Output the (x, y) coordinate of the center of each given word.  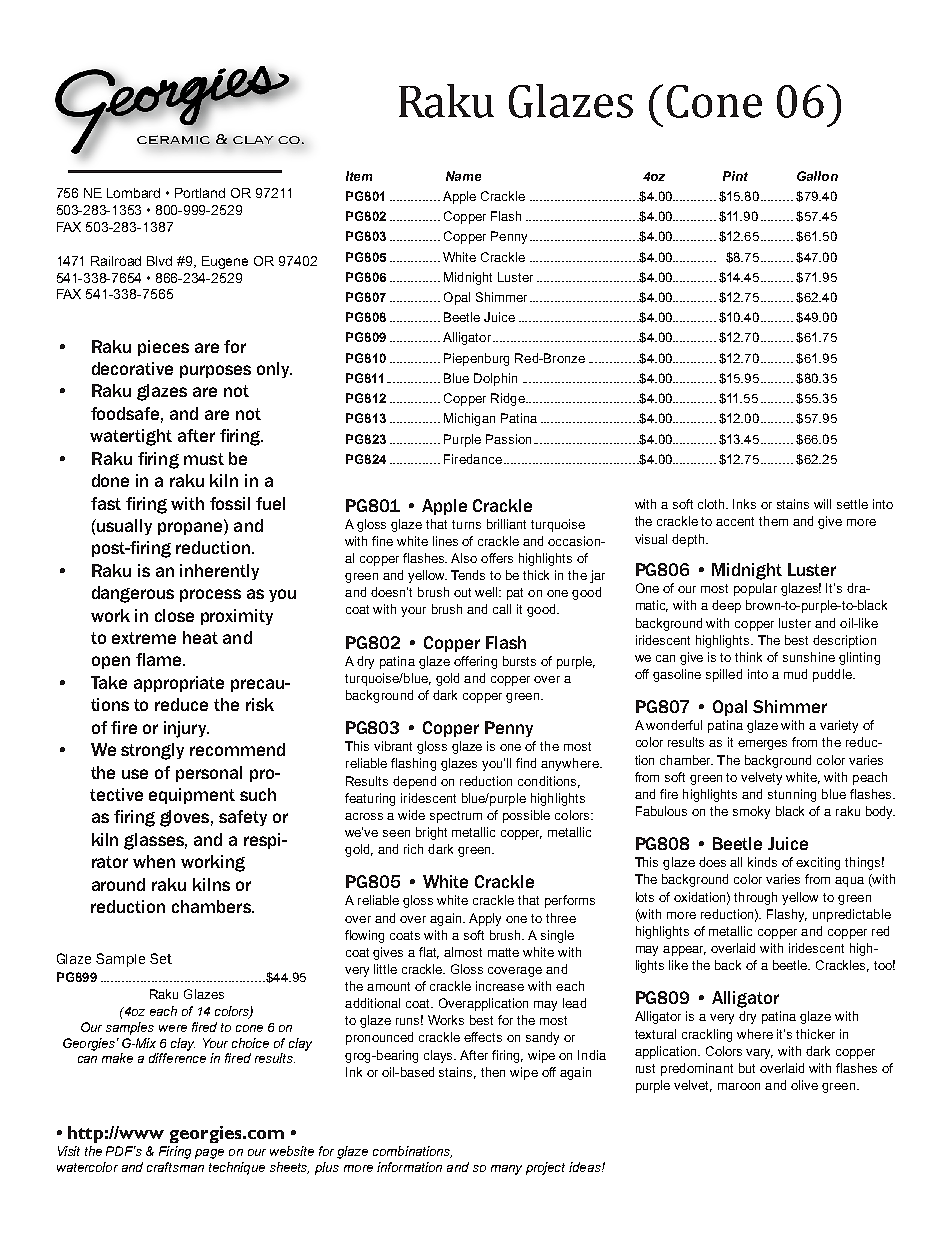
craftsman (175, 1167)
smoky (751, 812)
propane (191, 527)
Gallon (817, 176)
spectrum (456, 817)
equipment (192, 796)
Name (463, 176)
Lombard (133, 193)
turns (466, 524)
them (773, 521)
